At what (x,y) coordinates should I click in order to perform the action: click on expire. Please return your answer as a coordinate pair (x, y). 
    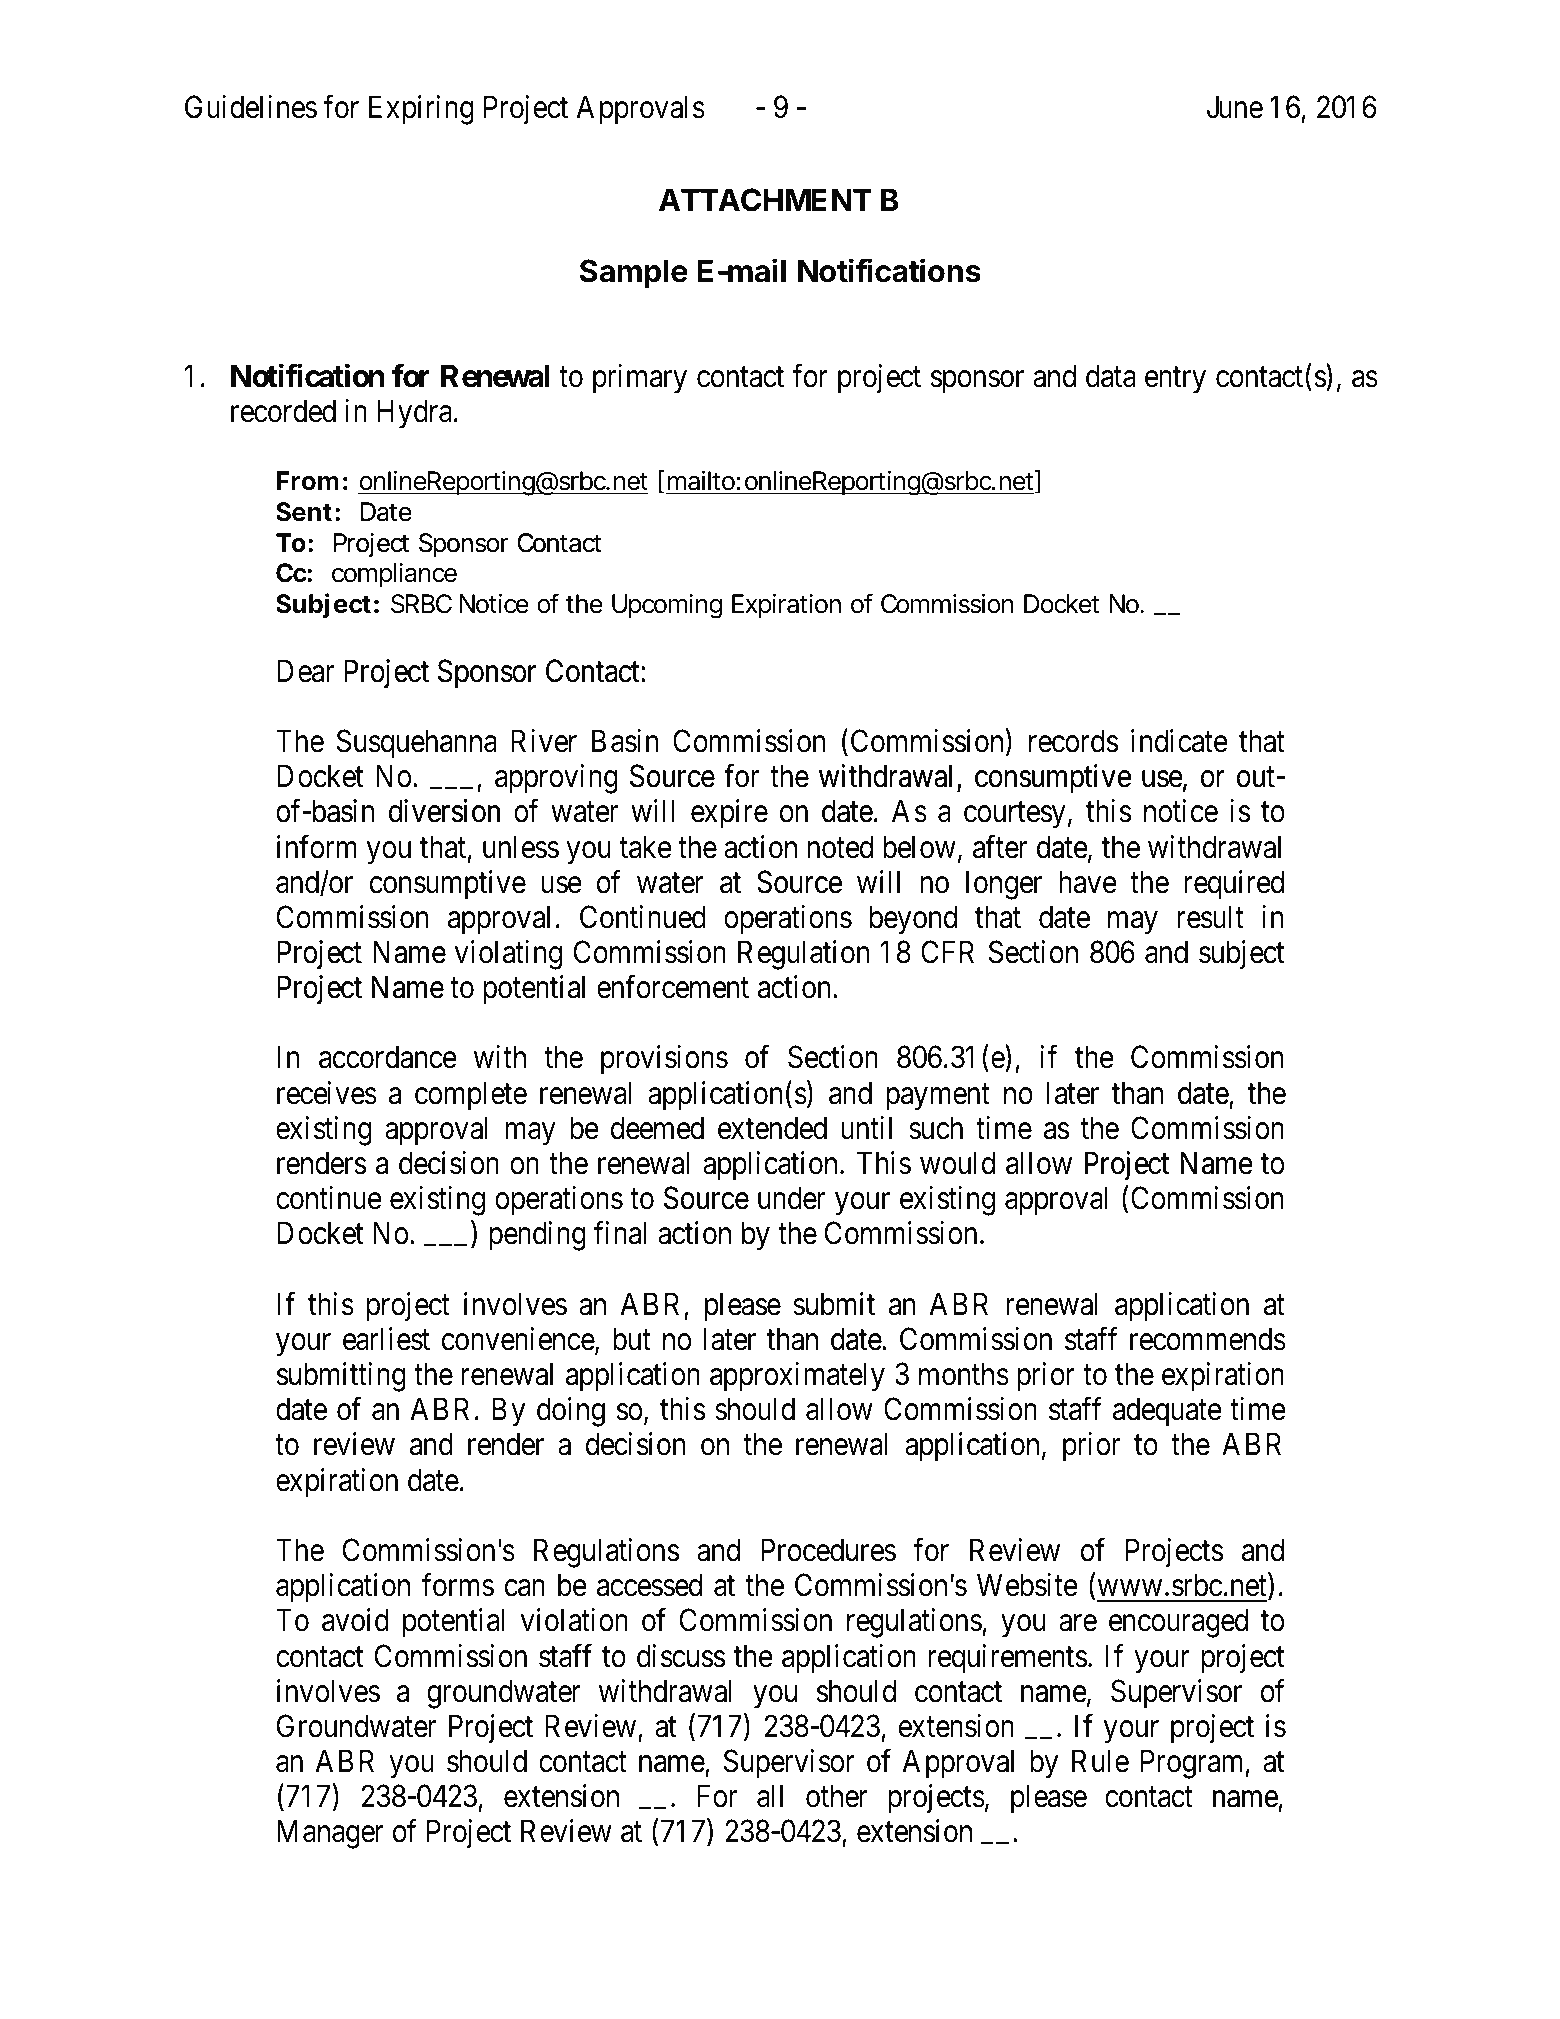
    Looking at the image, I should click on (729, 814).
